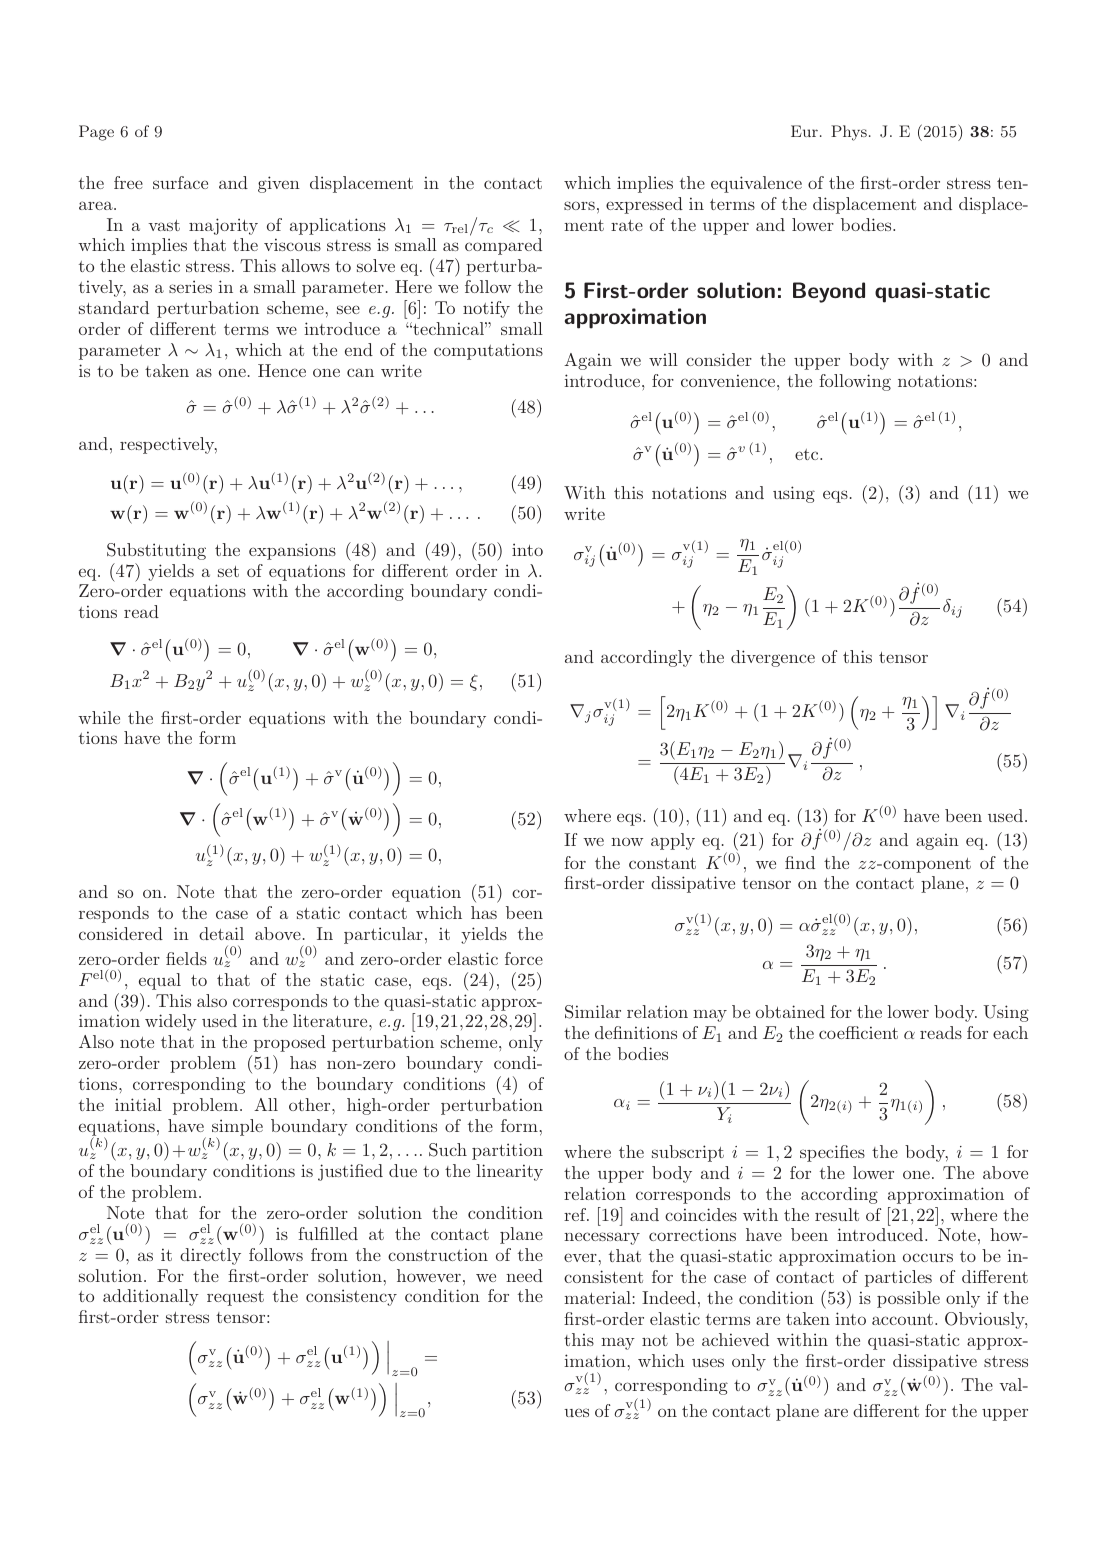  Describe the element at coordinates (773, 658) in the image. I see `divergence` at that location.
